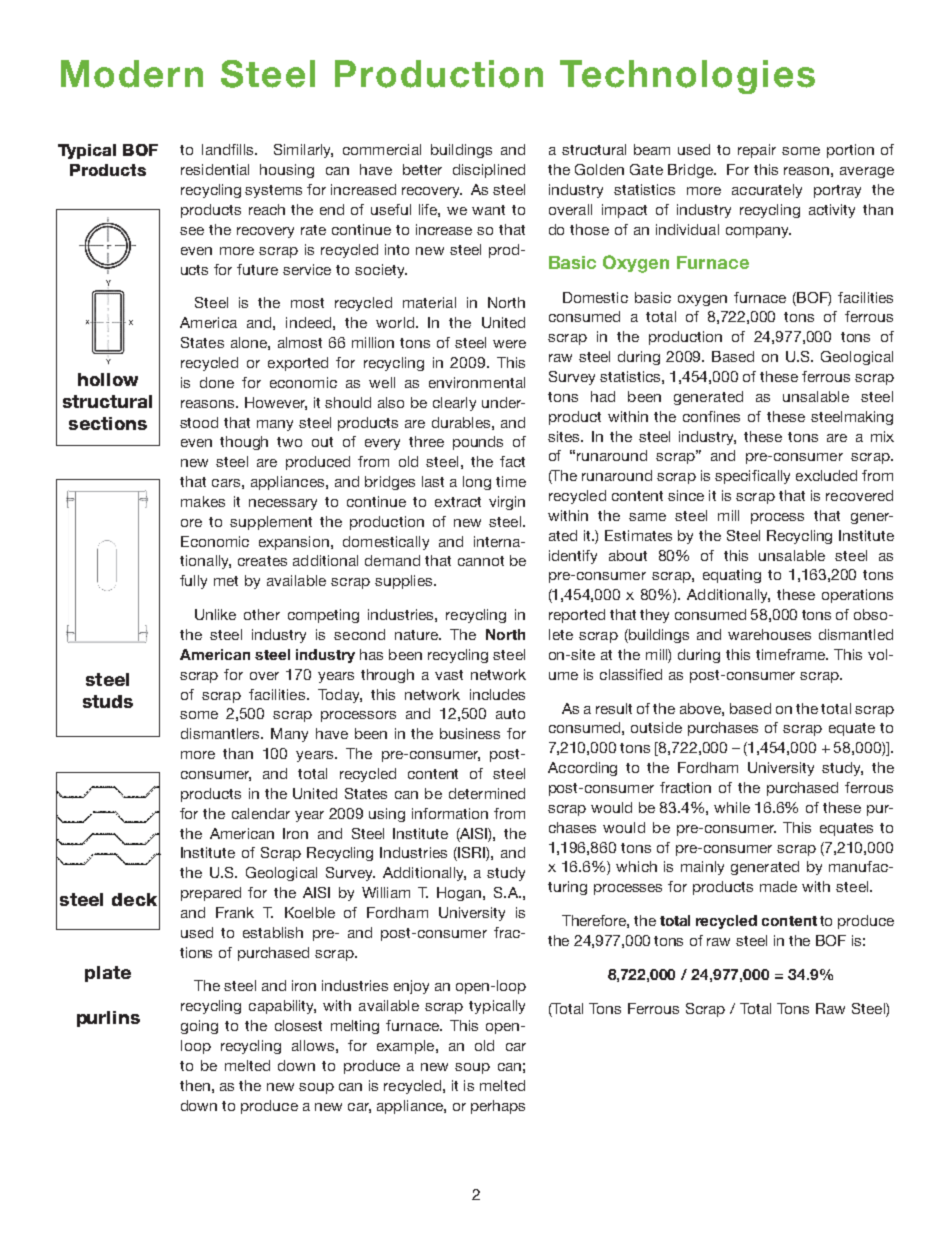 This screenshot has height=1233, width=952. I want to click on repair, so click(757, 151).
